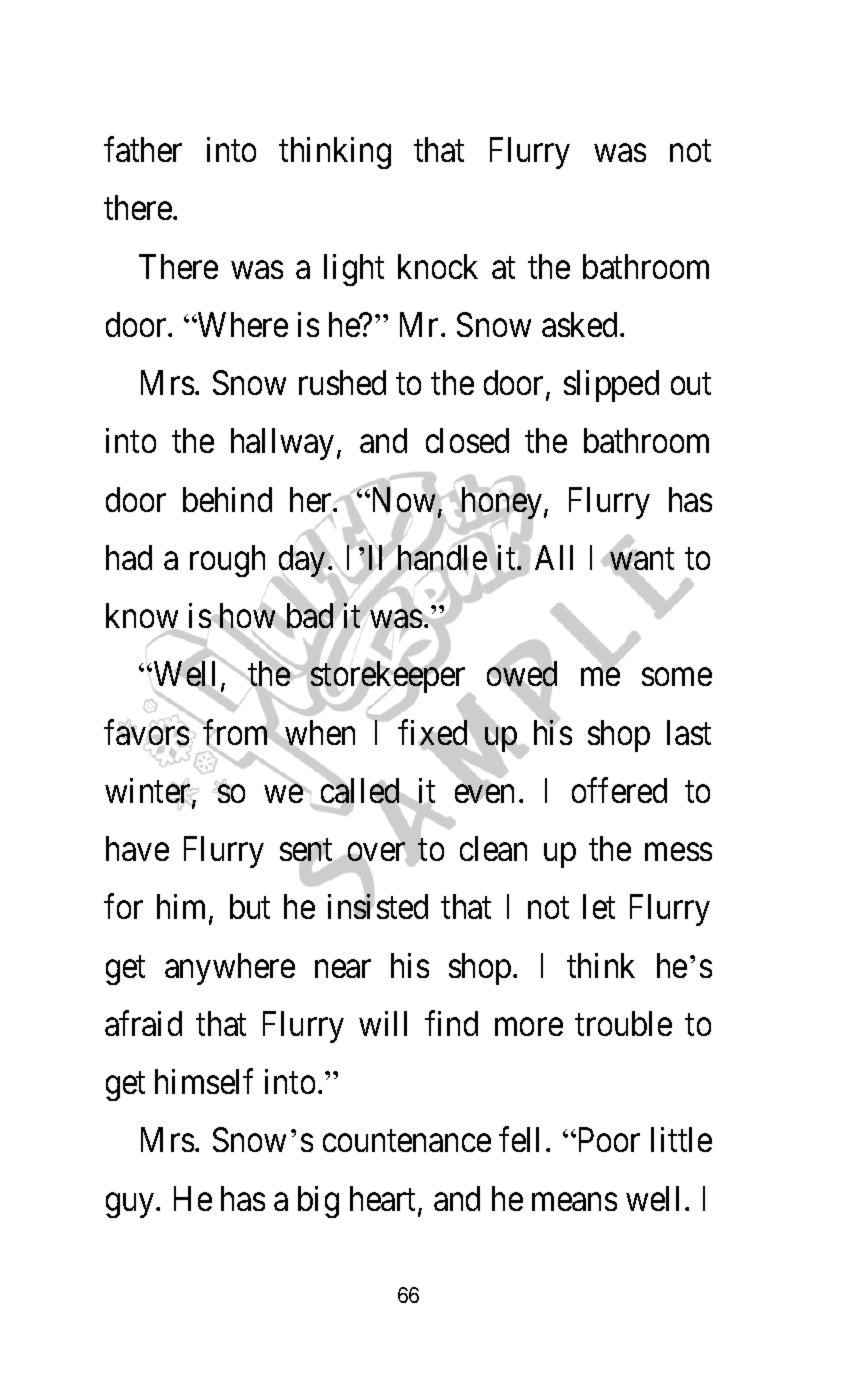  I want to click on countenance, so click(407, 1141).
